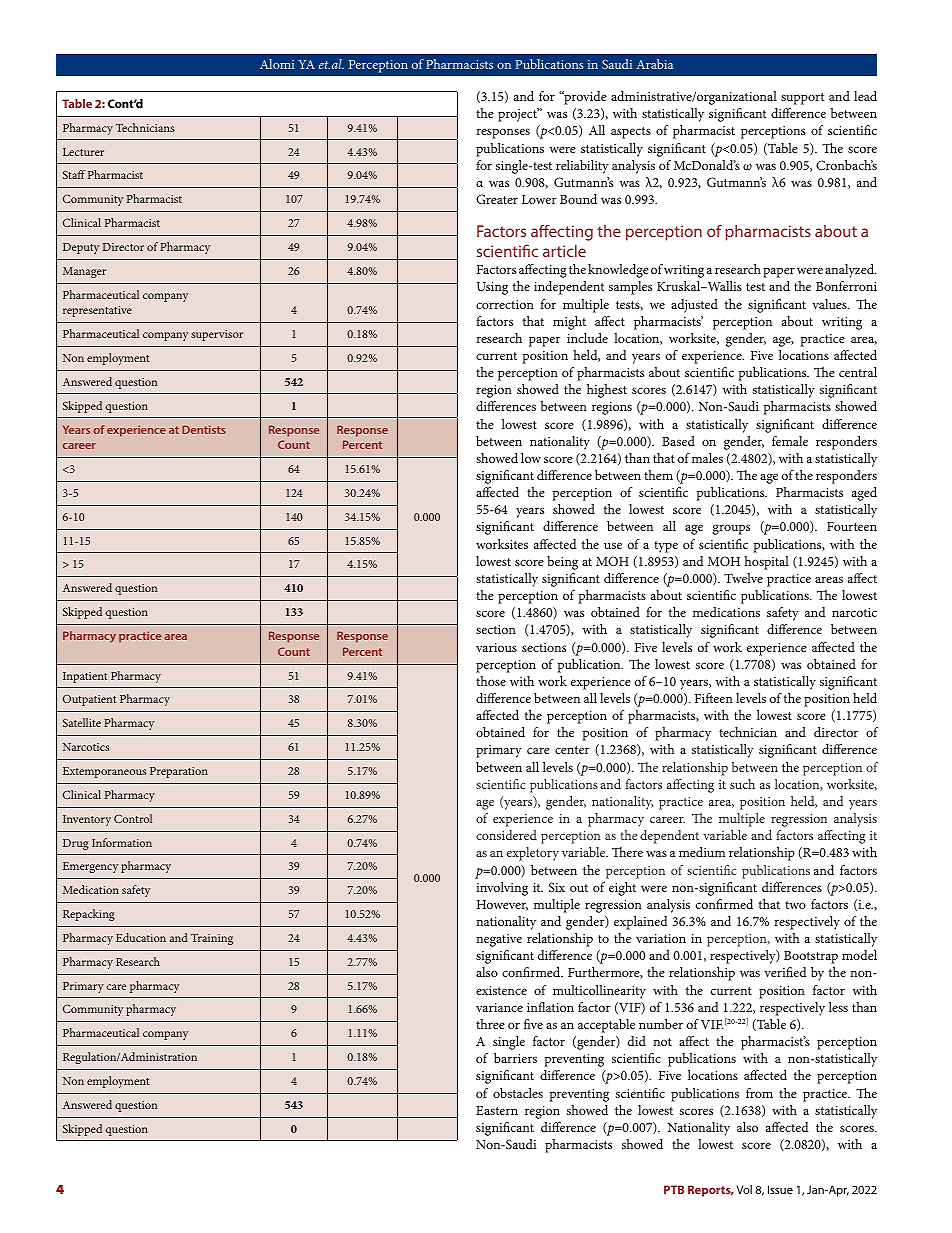  Describe the element at coordinates (743, 578) in the screenshot. I see `Twelve` at that location.
